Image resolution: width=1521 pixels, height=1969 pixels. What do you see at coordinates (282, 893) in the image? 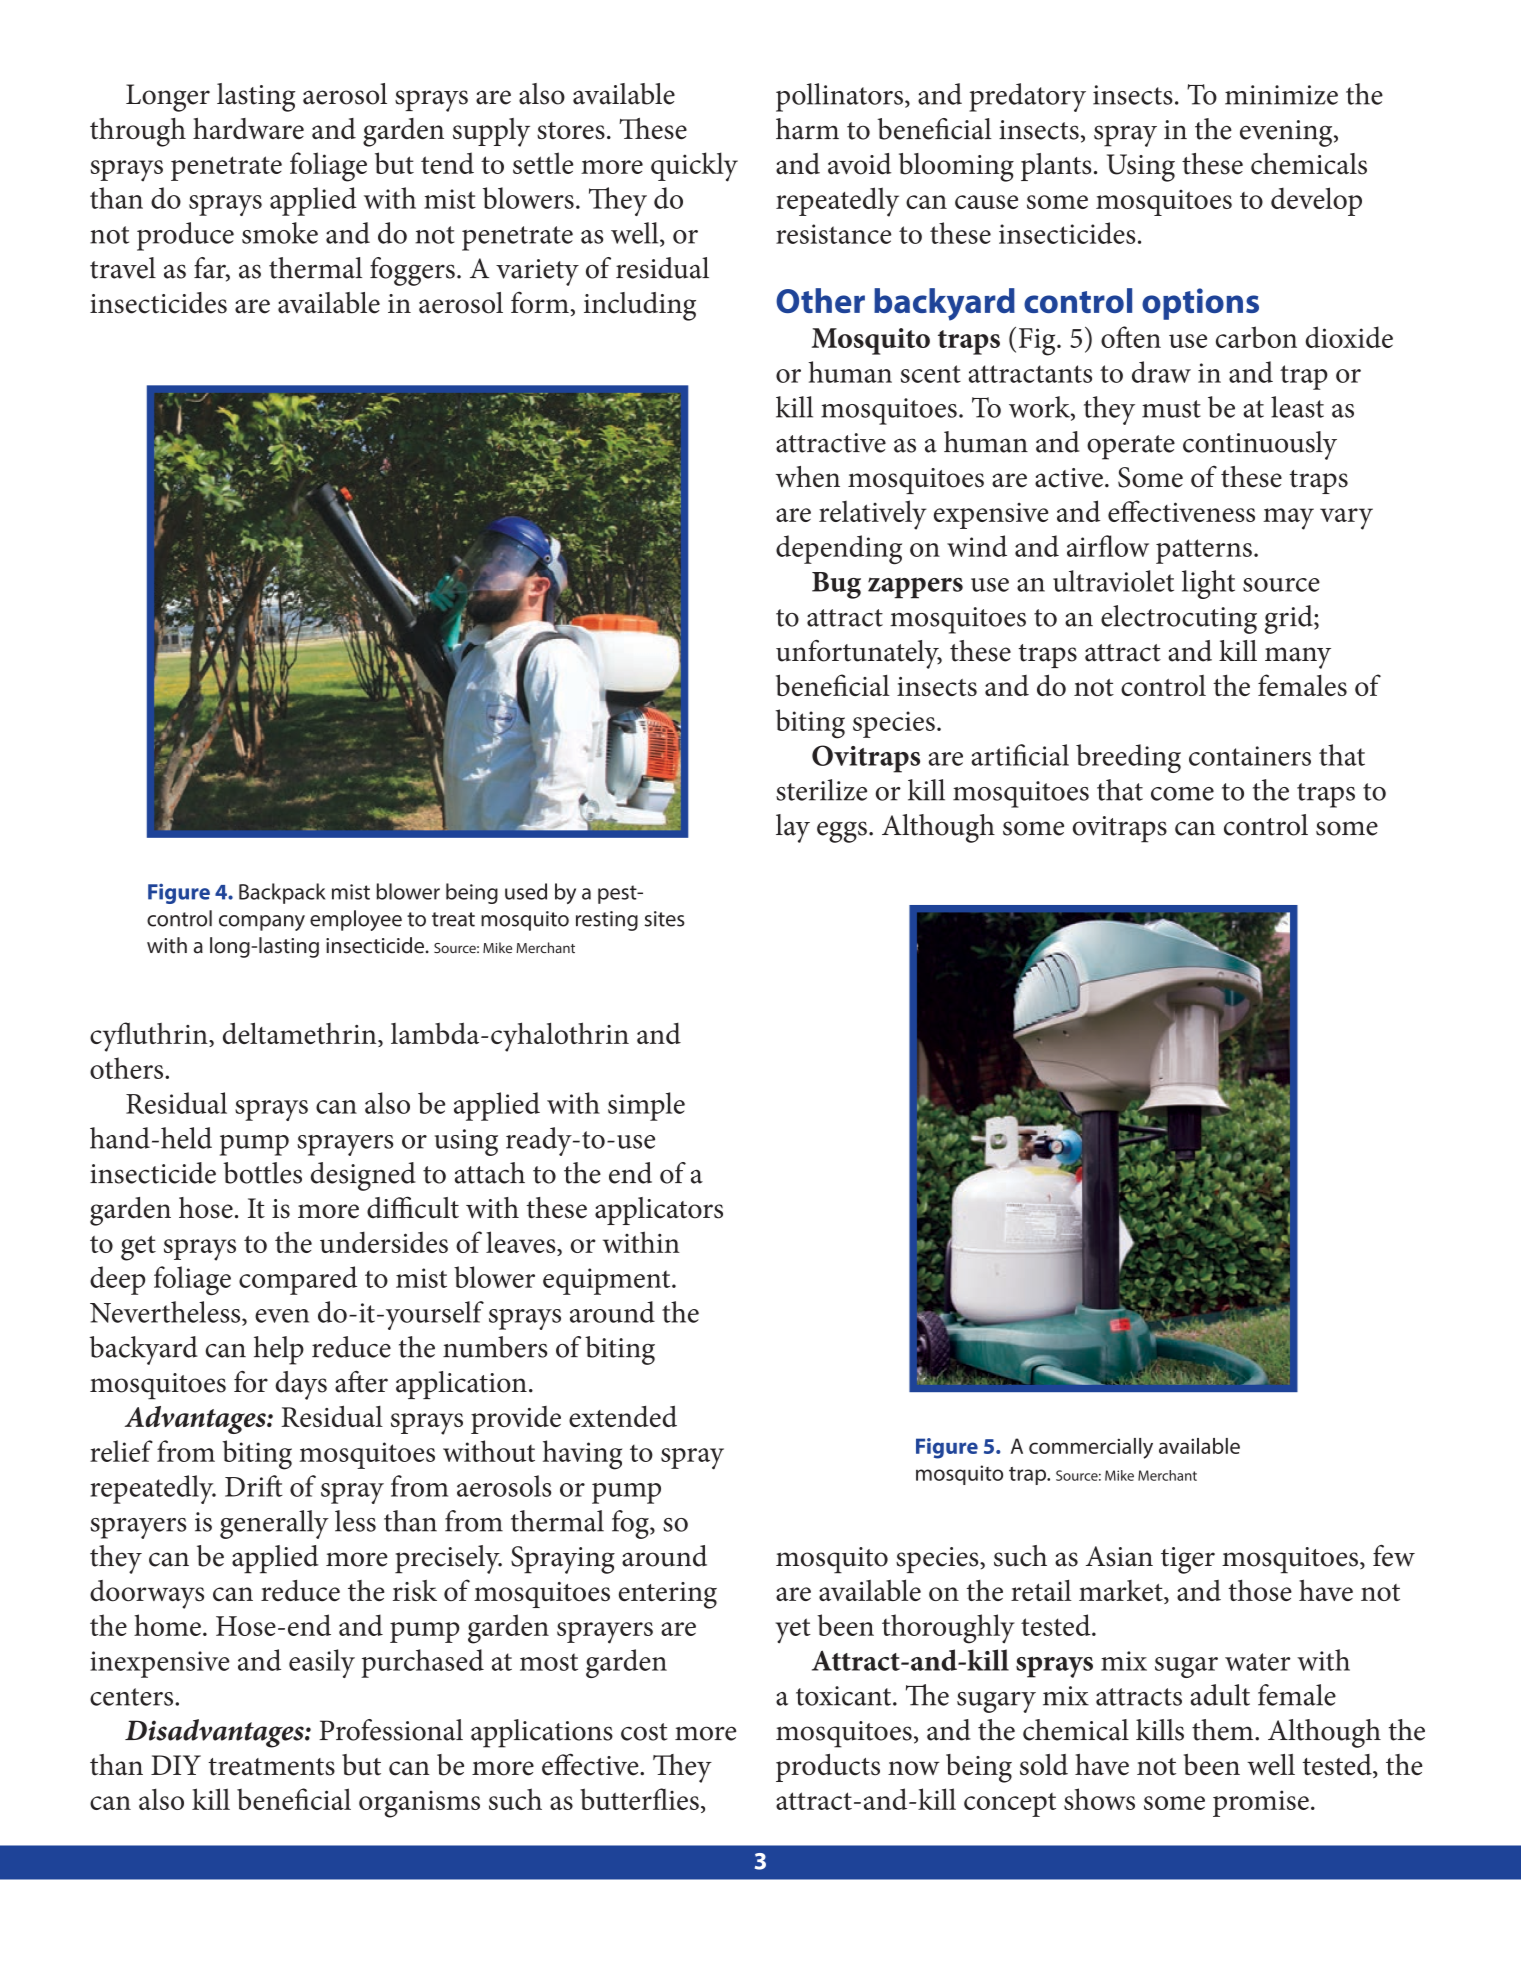
I see `Backpack` at bounding box center [282, 893].
